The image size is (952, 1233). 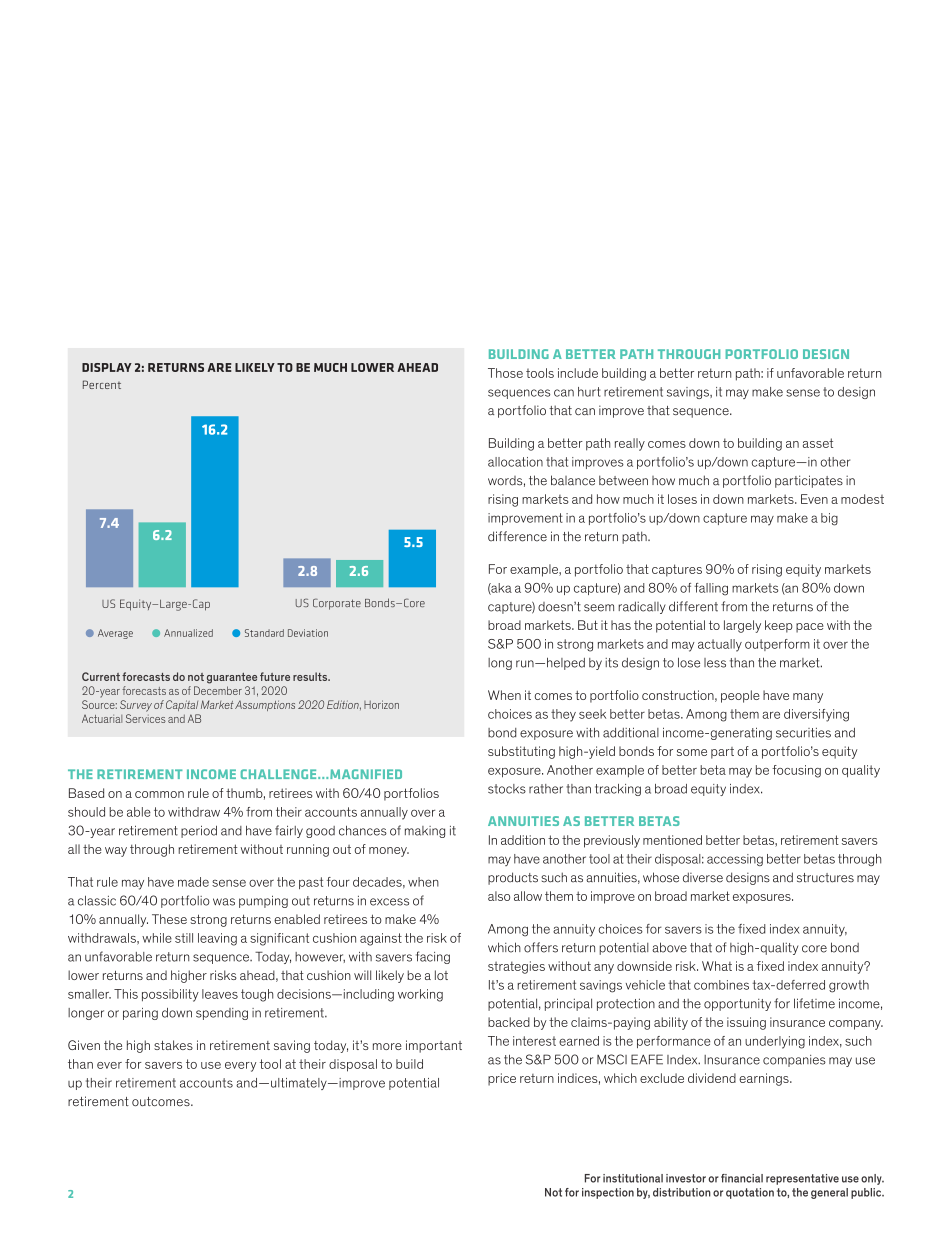 I want to click on falling, so click(x=711, y=589).
